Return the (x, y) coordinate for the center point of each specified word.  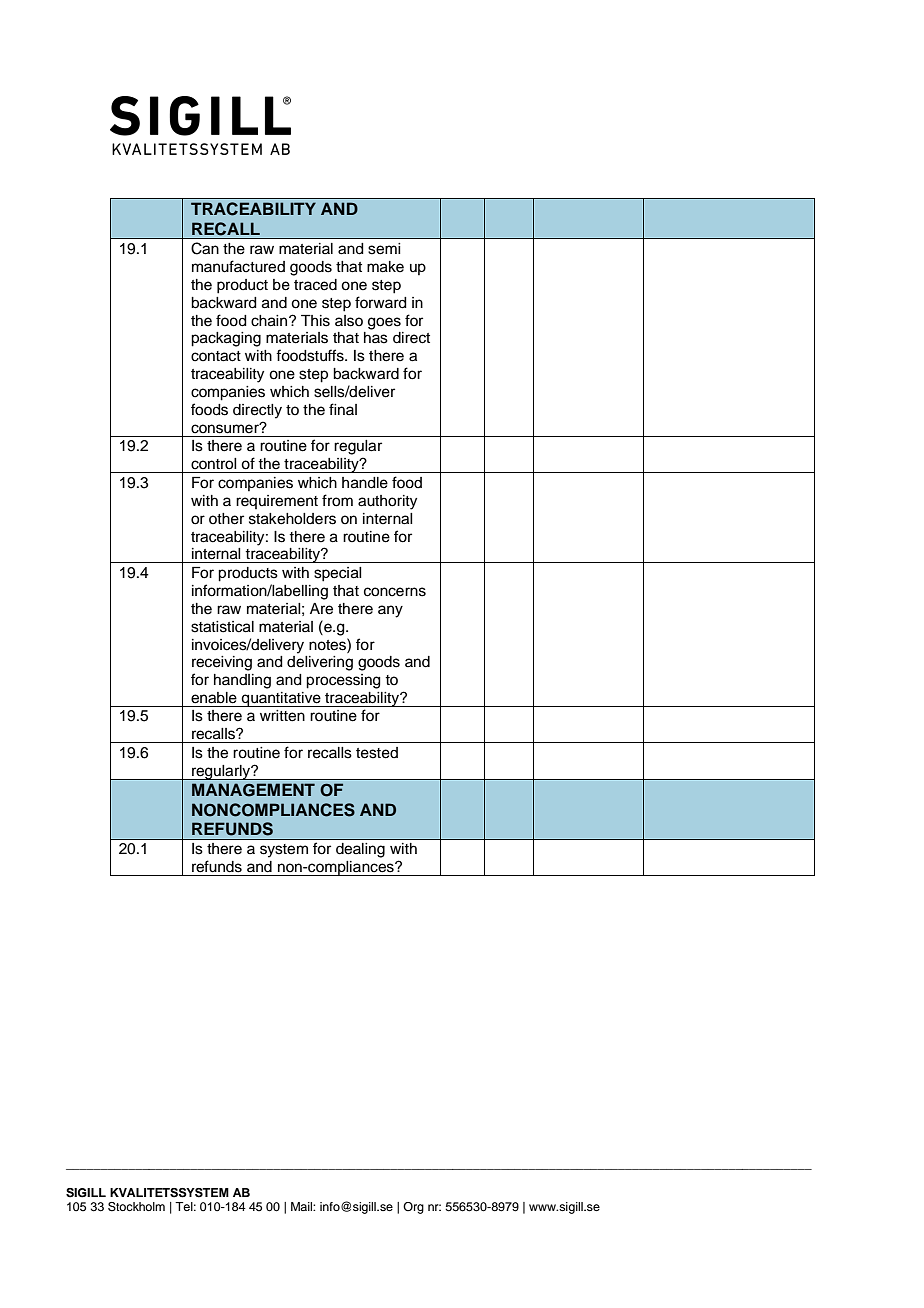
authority (387, 502)
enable (214, 698)
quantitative (281, 699)
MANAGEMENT (253, 790)
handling (242, 681)
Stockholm (136, 1207)
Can (205, 248)
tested (377, 753)
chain (270, 321)
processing (343, 681)
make (385, 267)
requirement (277, 502)
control (214, 464)
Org (413, 1208)
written (282, 716)
